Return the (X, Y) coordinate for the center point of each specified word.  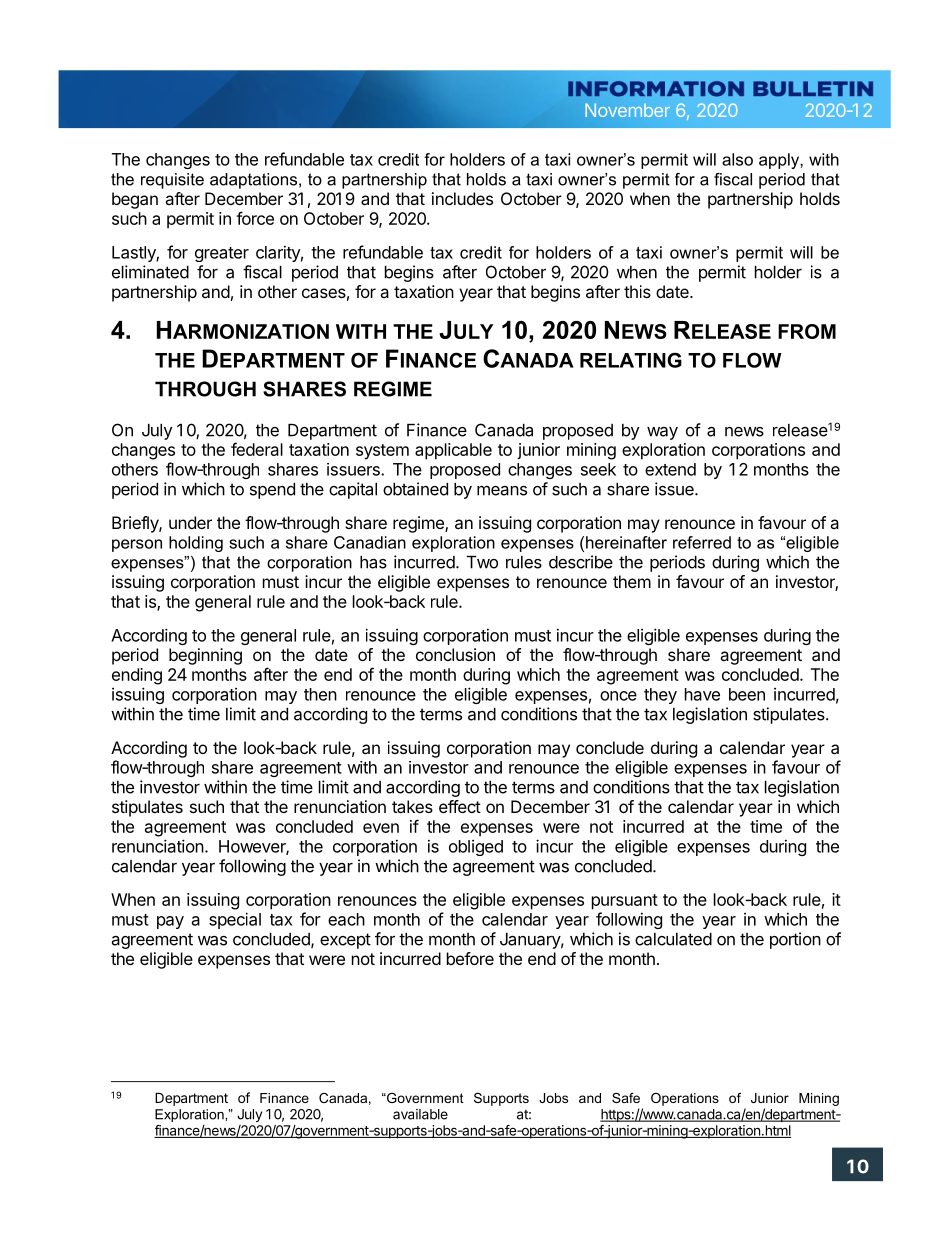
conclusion (455, 654)
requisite (172, 181)
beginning (205, 656)
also (737, 159)
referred (702, 542)
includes (462, 198)
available (420, 1114)
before (470, 958)
